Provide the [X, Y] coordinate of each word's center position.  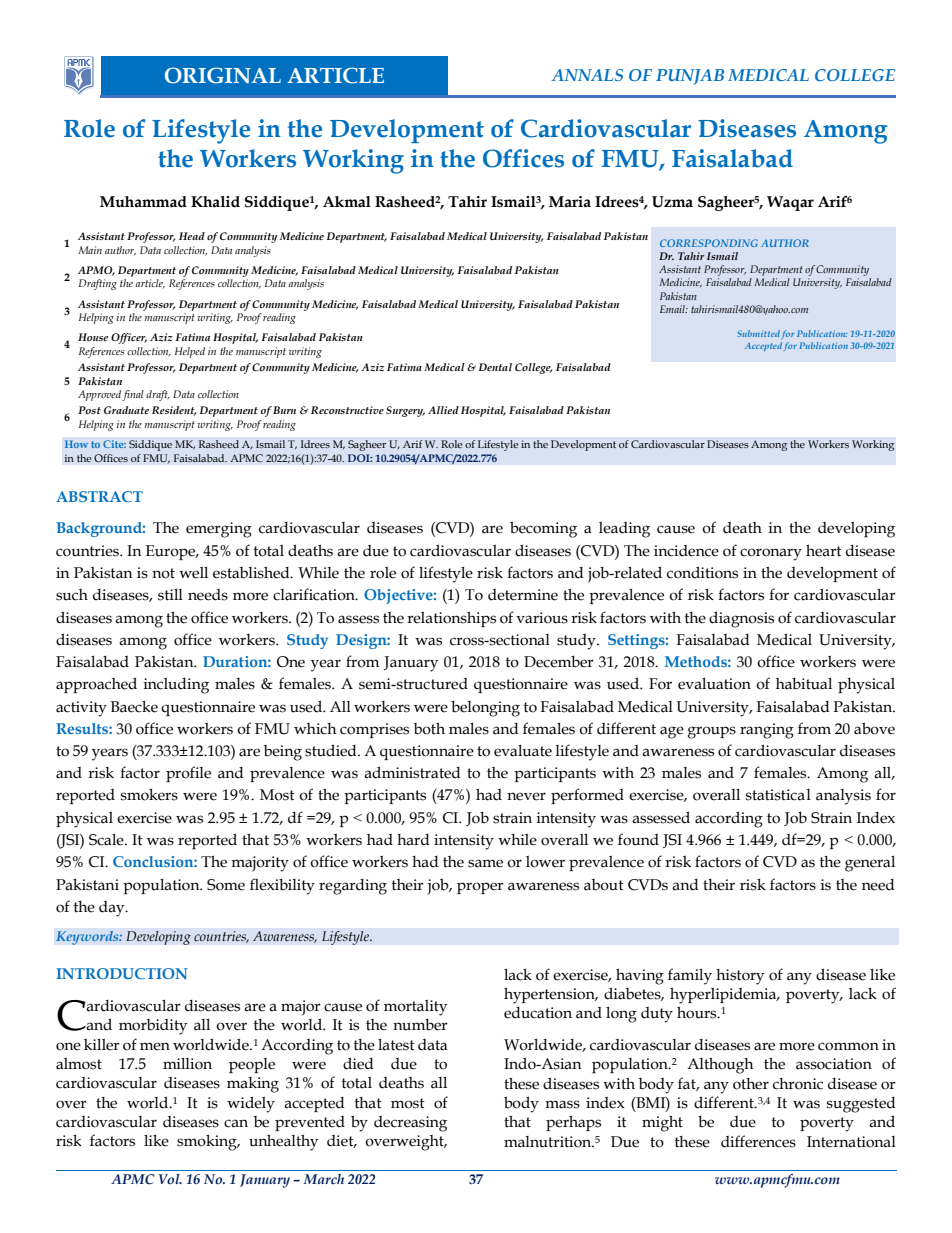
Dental [495, 367]
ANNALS [587, 75]
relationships [451, 619]
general [870, 864]
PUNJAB [690, 77]
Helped [190, 352]
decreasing [410, 1124]
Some [226, 885]
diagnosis [741, 619]
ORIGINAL [223, 75]
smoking [208, 1142]
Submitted [758, 333]
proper [480, 888]
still [170, 595]
